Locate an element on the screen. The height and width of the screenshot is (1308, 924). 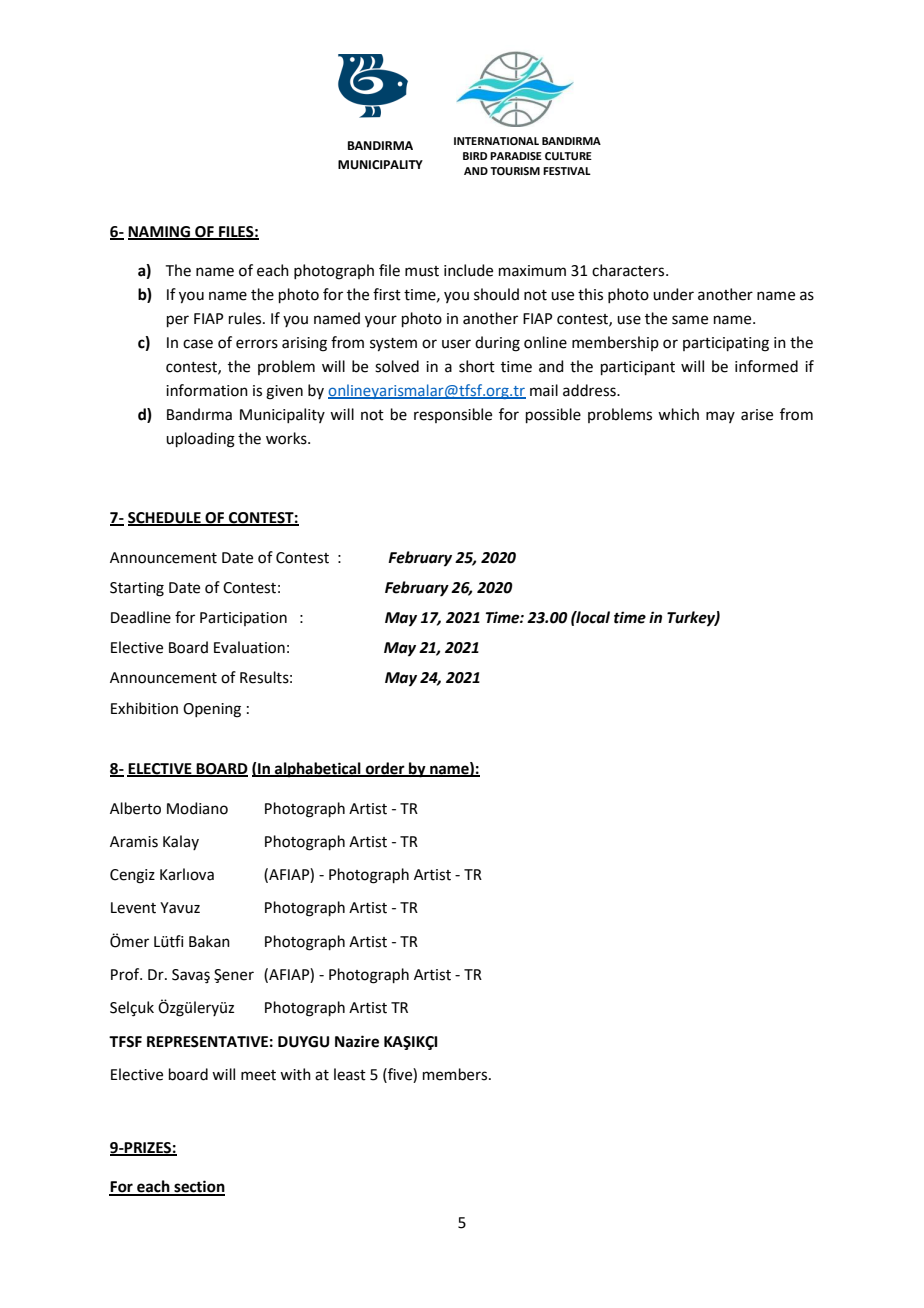
section is located at coordinates (198, 1187).
